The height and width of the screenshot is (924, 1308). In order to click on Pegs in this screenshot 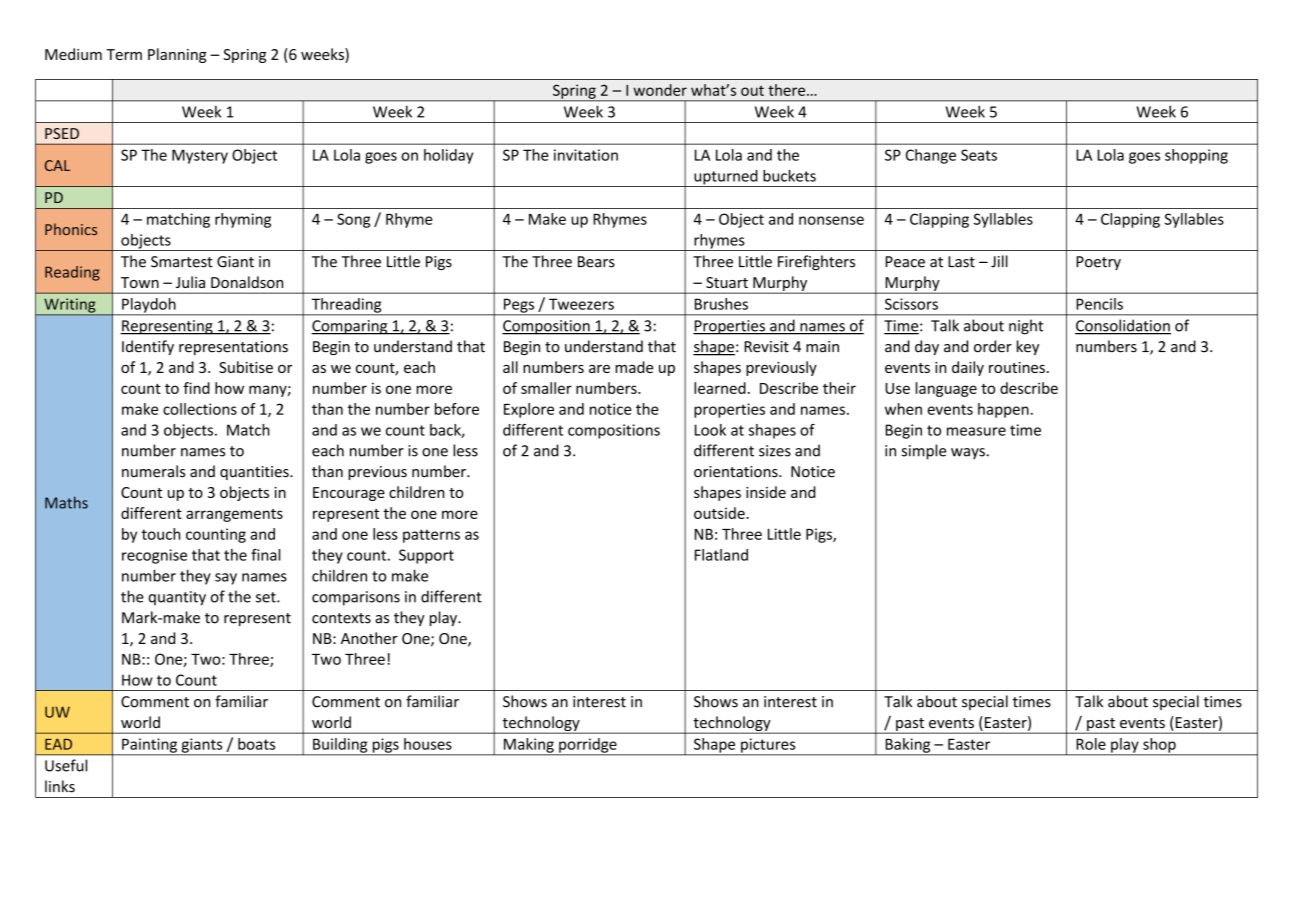, I will do `click(519, 306)`.
